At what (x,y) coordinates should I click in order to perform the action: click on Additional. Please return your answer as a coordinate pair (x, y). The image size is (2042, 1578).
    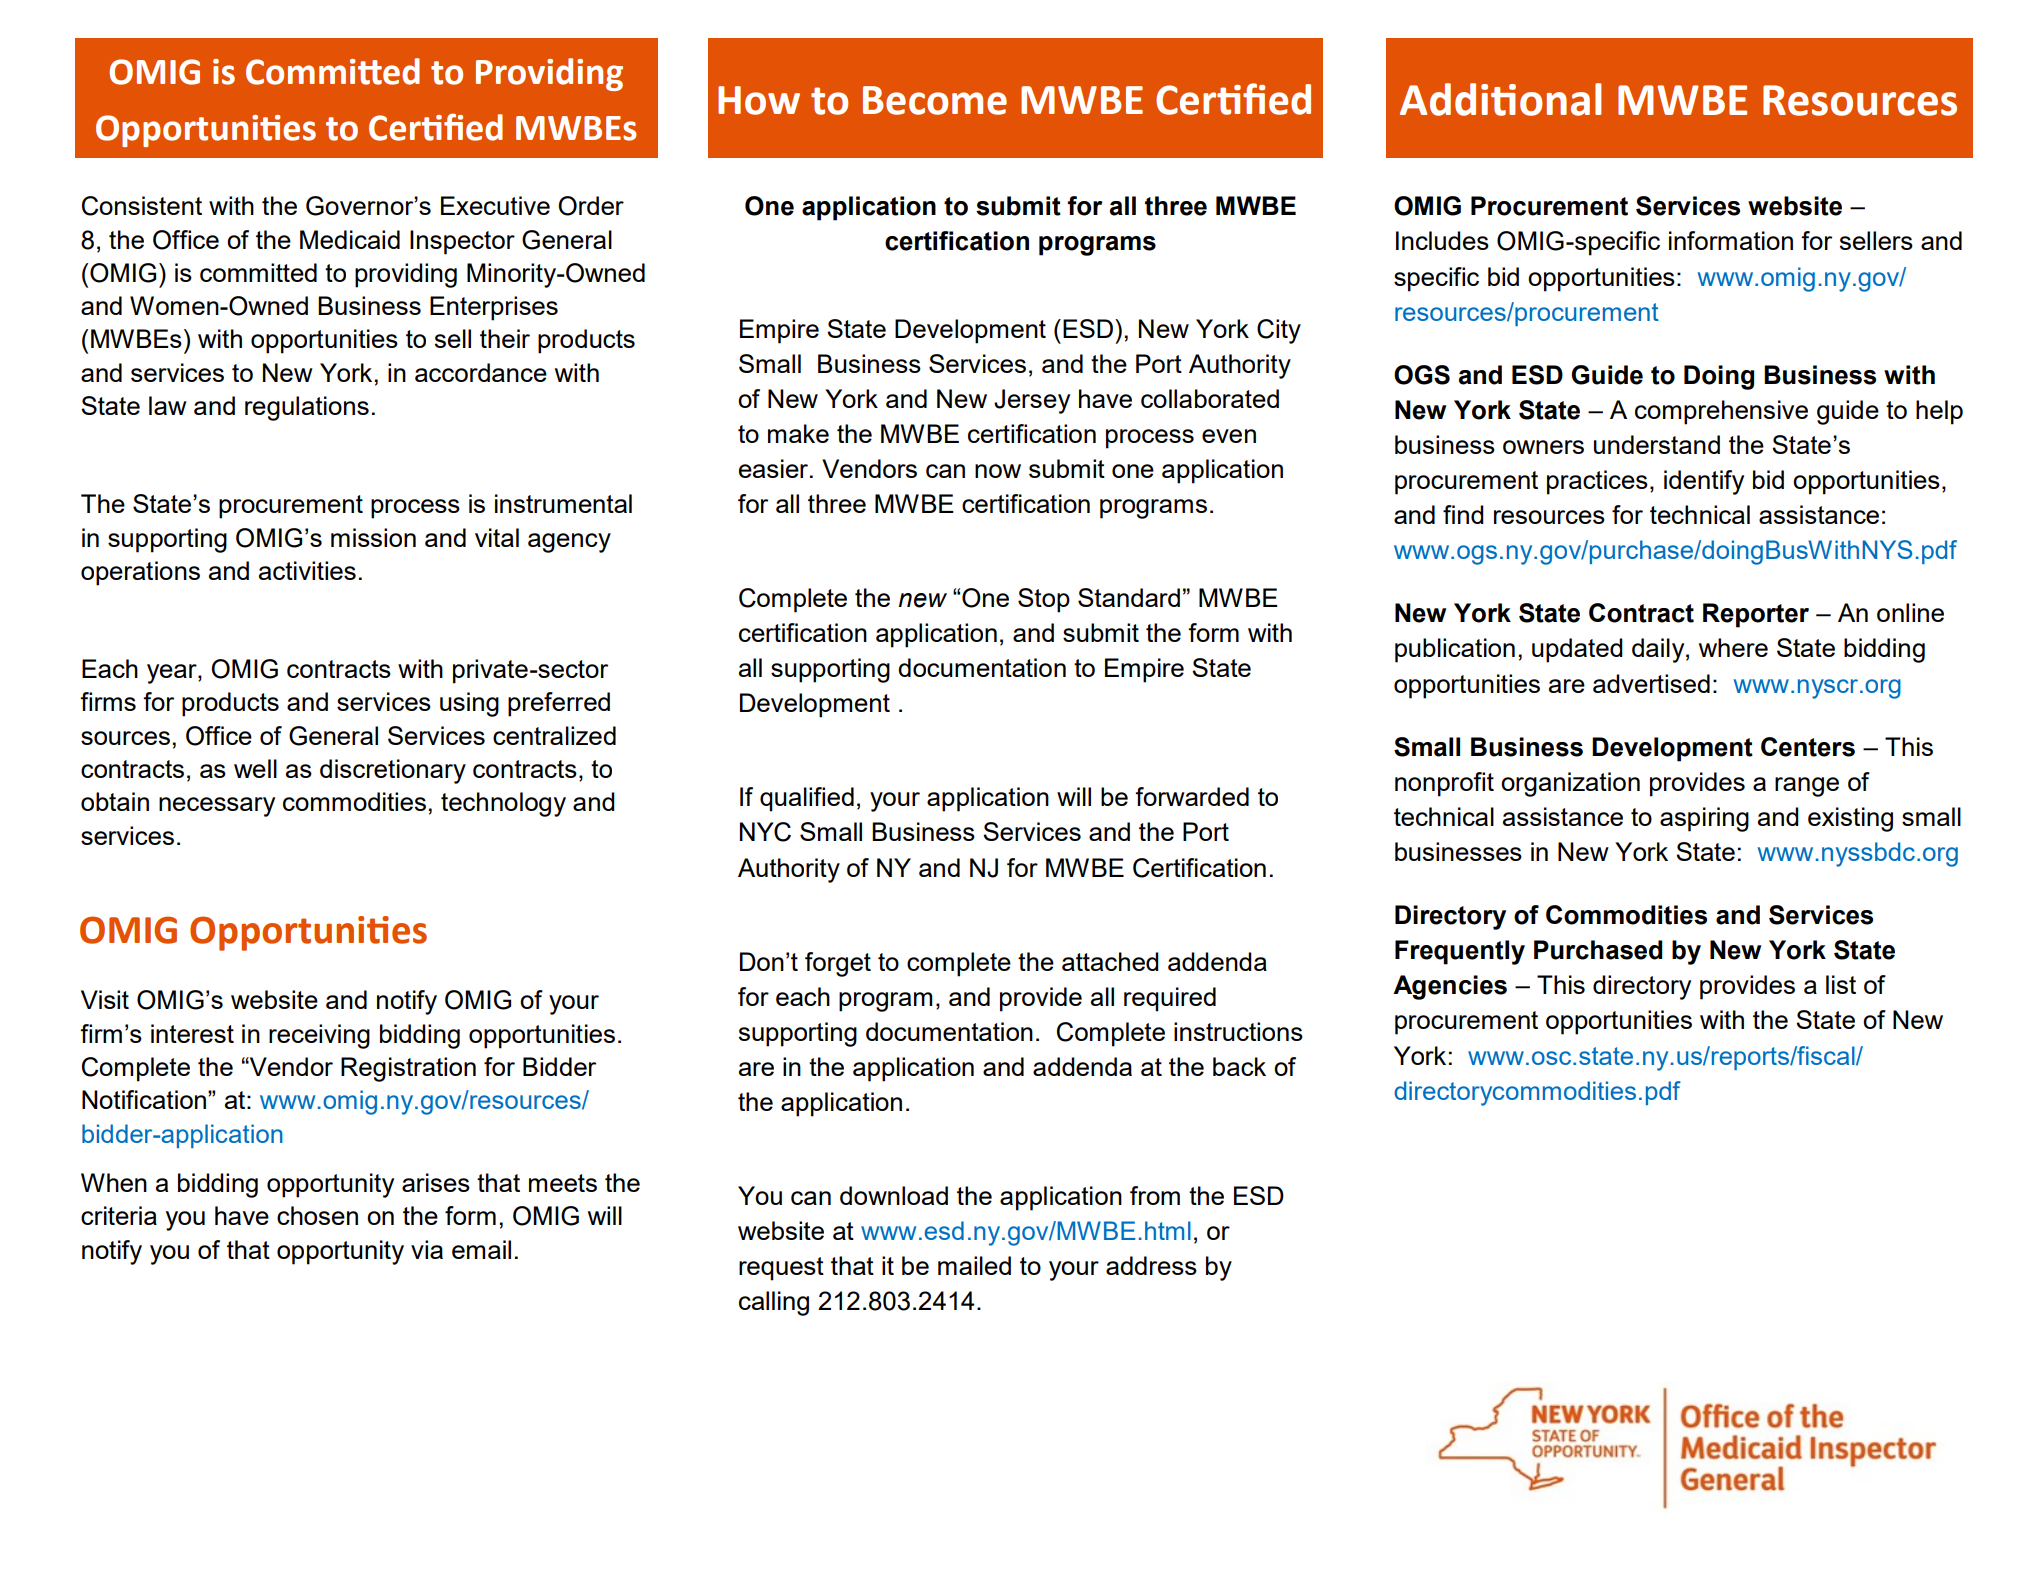
    Looking at the image, I should click on (1500, 99).
